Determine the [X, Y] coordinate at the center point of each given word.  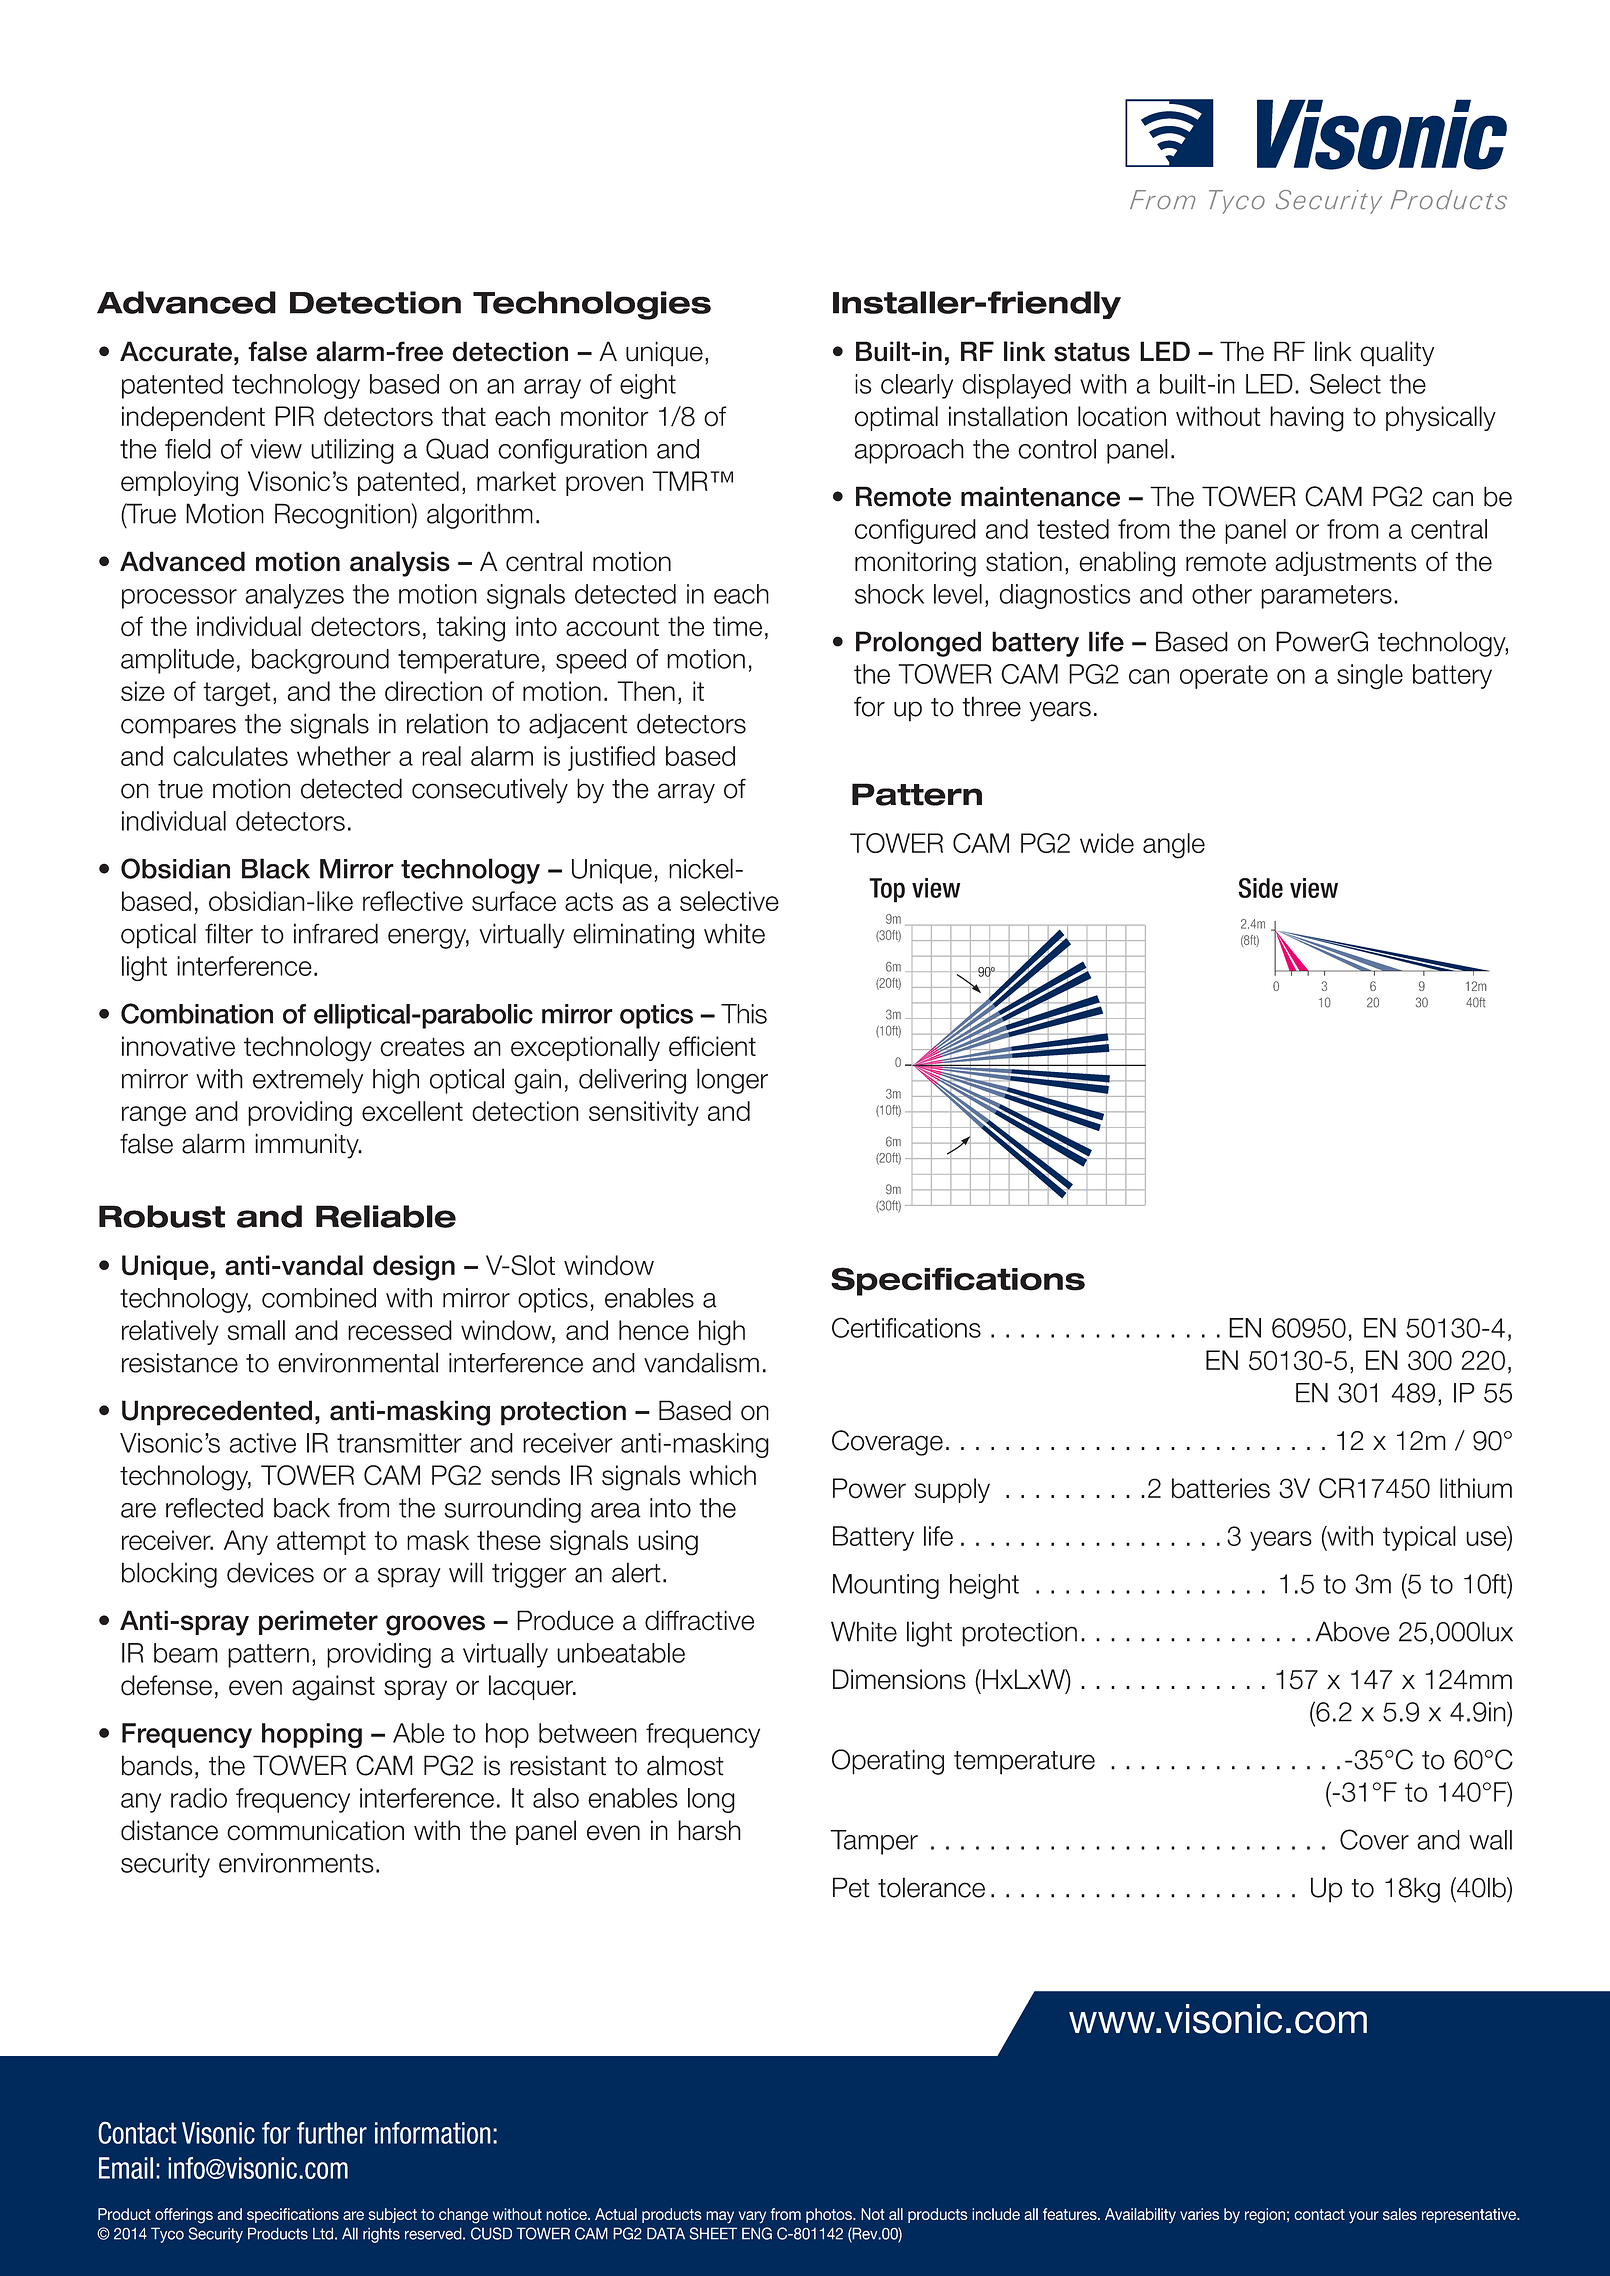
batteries [1221, 1488]
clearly [917, 386]
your [1364, 2217]
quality [1397, 354]
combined [319, 1298]
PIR [294, 416]
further [332, 2133]
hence [654, 1330]
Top [887, 890]
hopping [312, 1735]
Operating [888, 1762]
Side [1260, 888]
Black [276, 868]
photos [830, 2215]
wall [1490, 1840]
